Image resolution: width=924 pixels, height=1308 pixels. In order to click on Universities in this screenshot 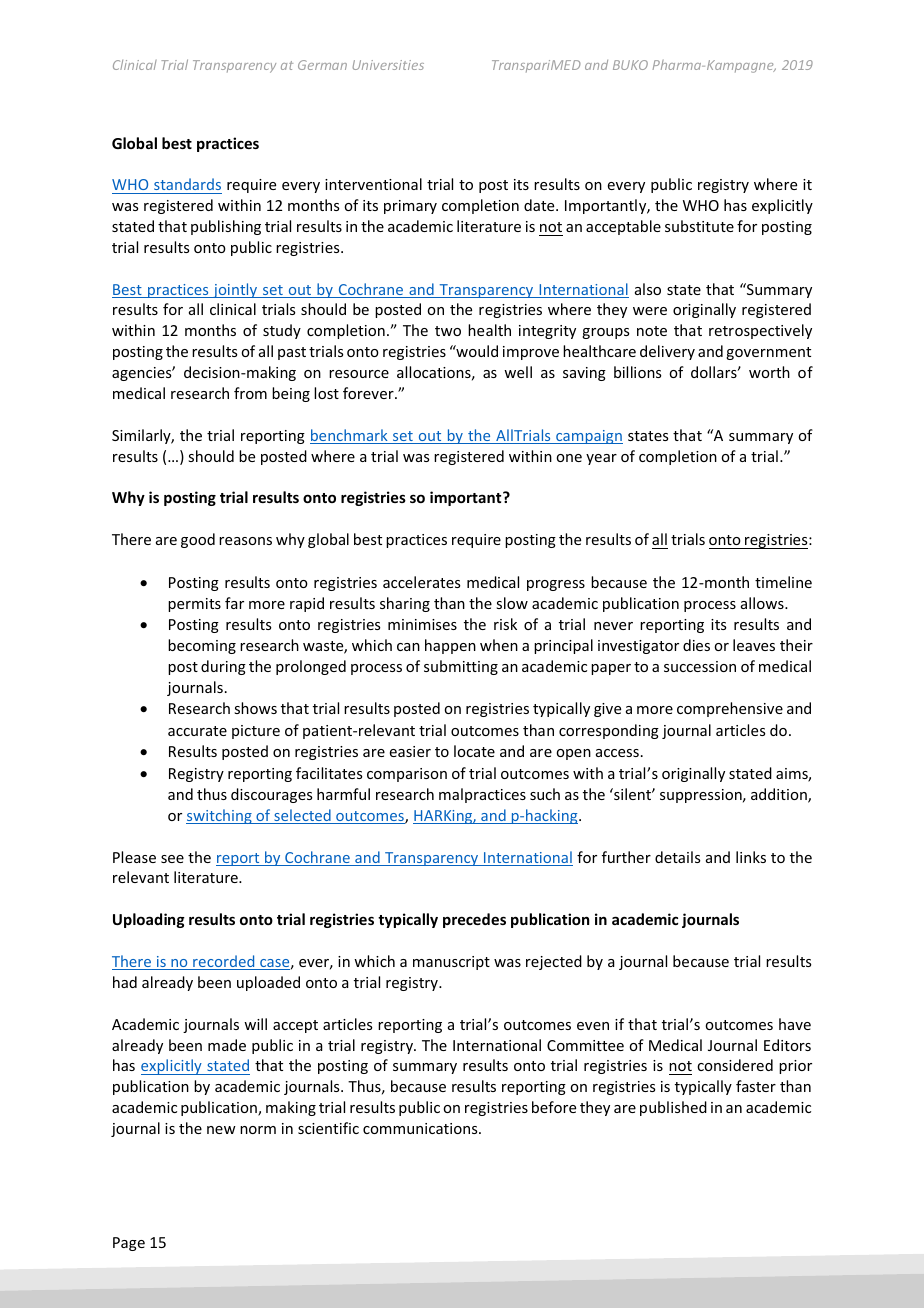, I will do `click(388, 65)`.
